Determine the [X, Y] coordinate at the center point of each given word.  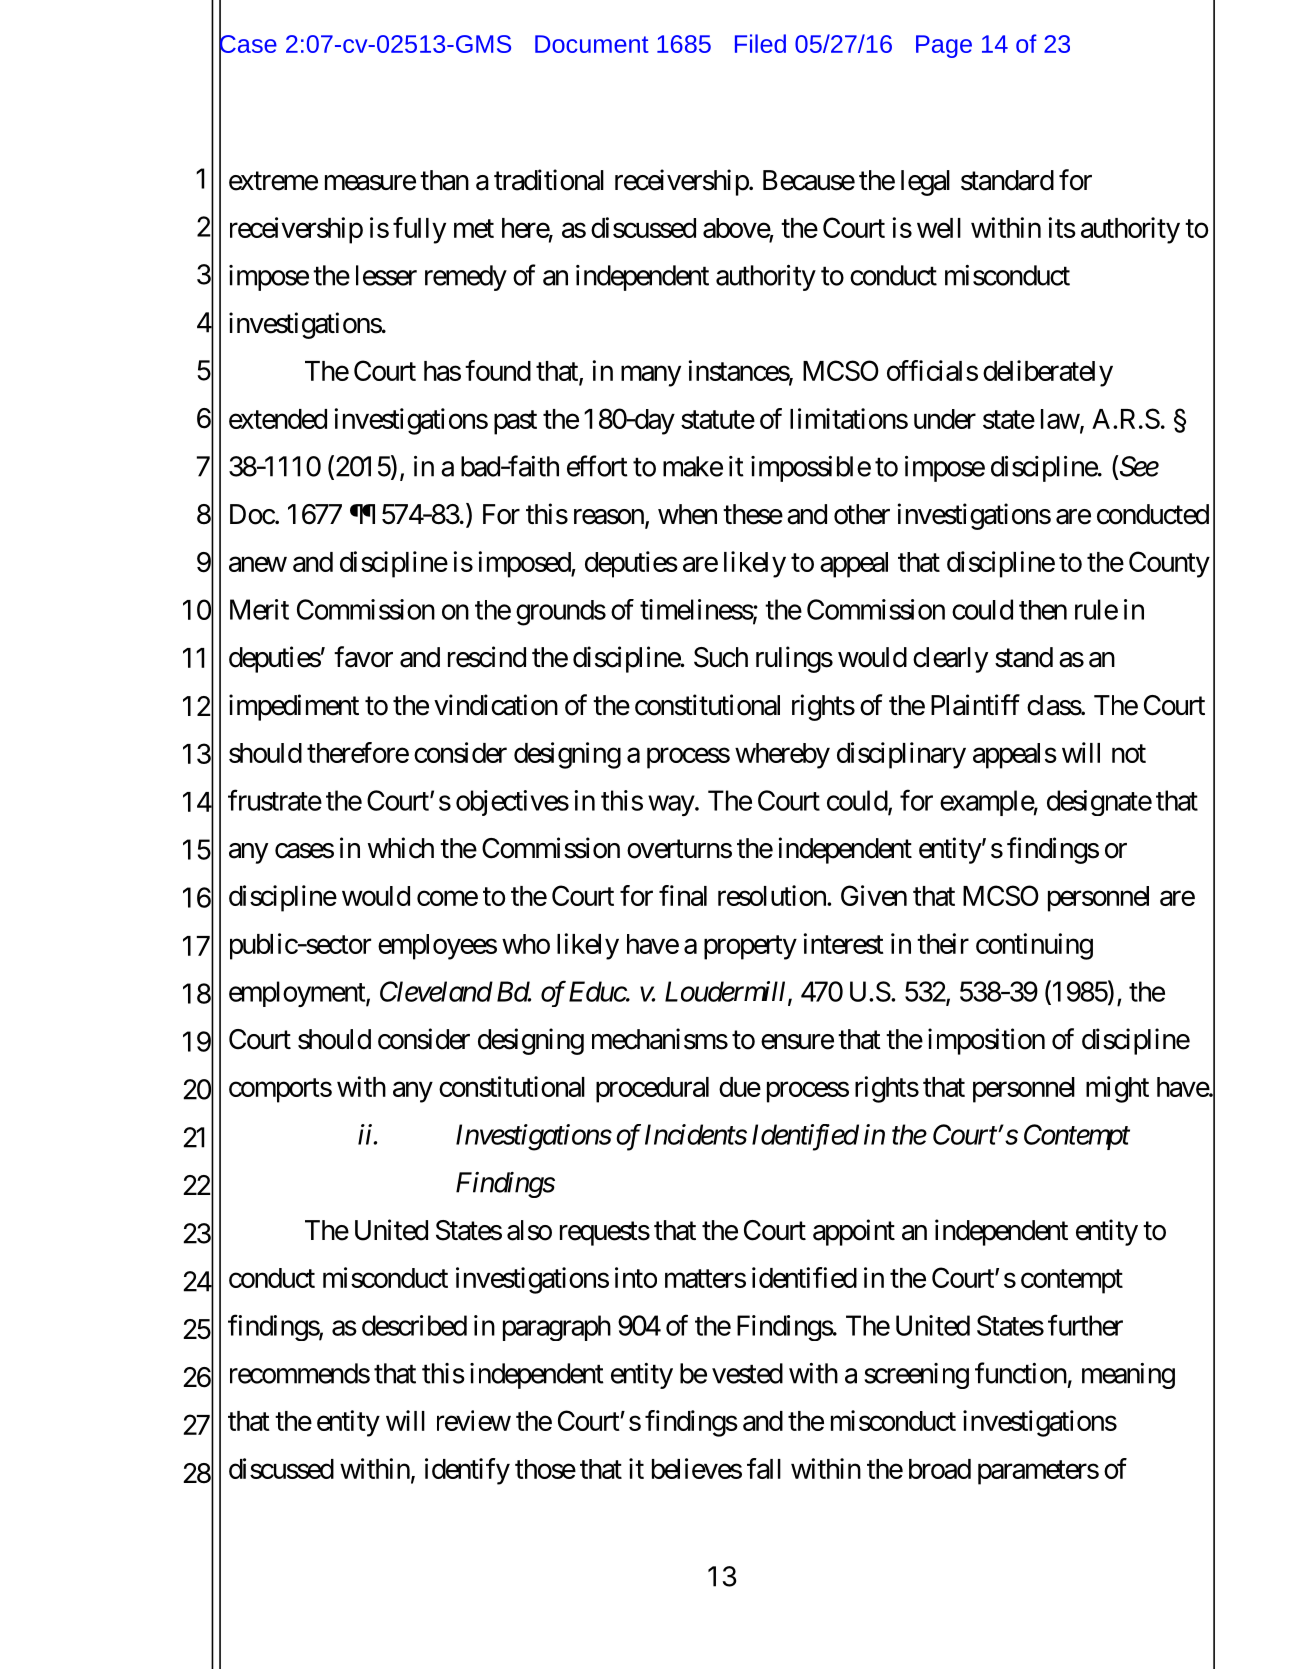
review [474, 1420]
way [671, 805]
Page [944, 46]
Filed [760, 43]
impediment [294, 707]
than [444, 180]
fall [764, 1468]
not [1129, 753]
